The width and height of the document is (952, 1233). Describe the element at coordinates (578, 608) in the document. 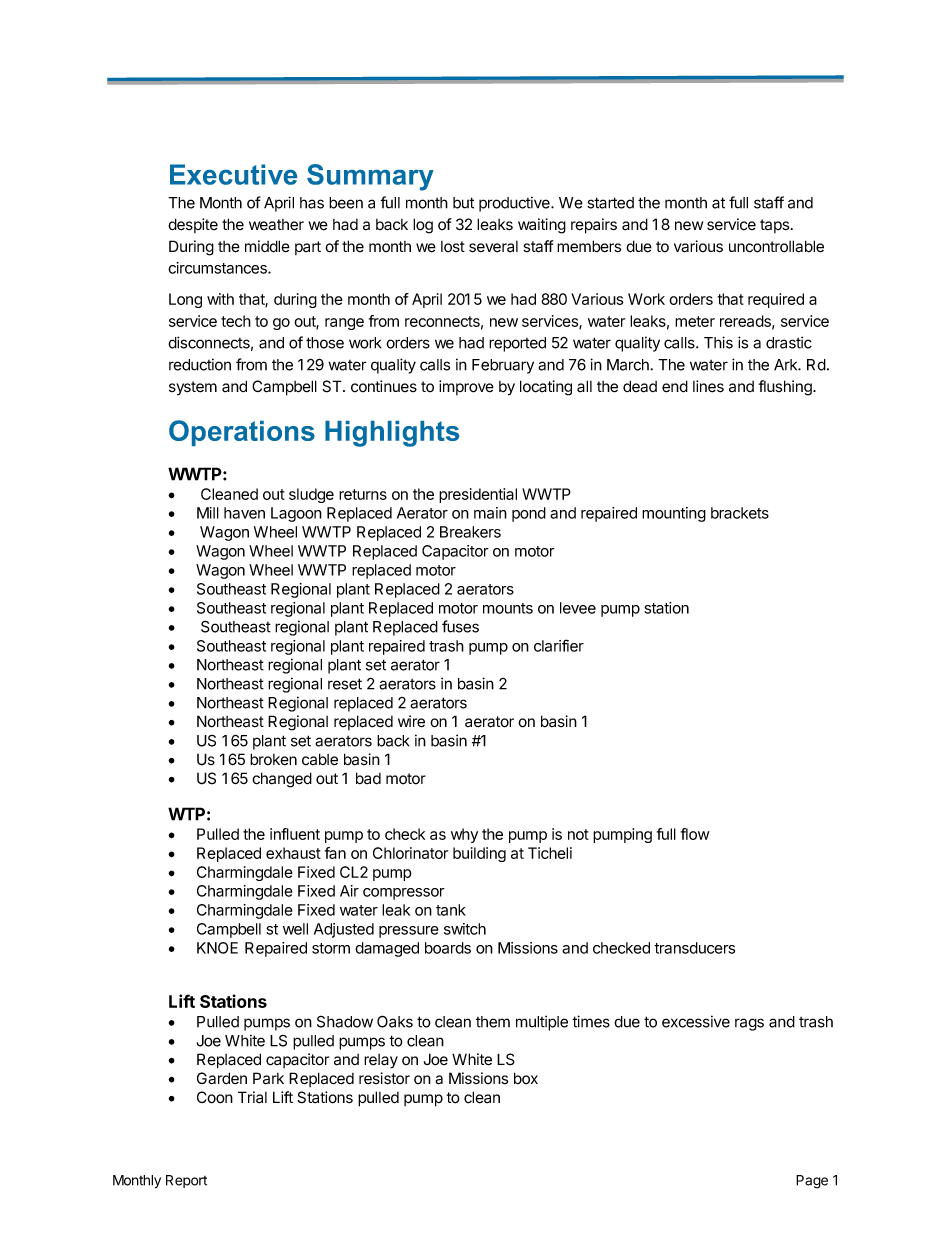

I see `levee` at that location.
